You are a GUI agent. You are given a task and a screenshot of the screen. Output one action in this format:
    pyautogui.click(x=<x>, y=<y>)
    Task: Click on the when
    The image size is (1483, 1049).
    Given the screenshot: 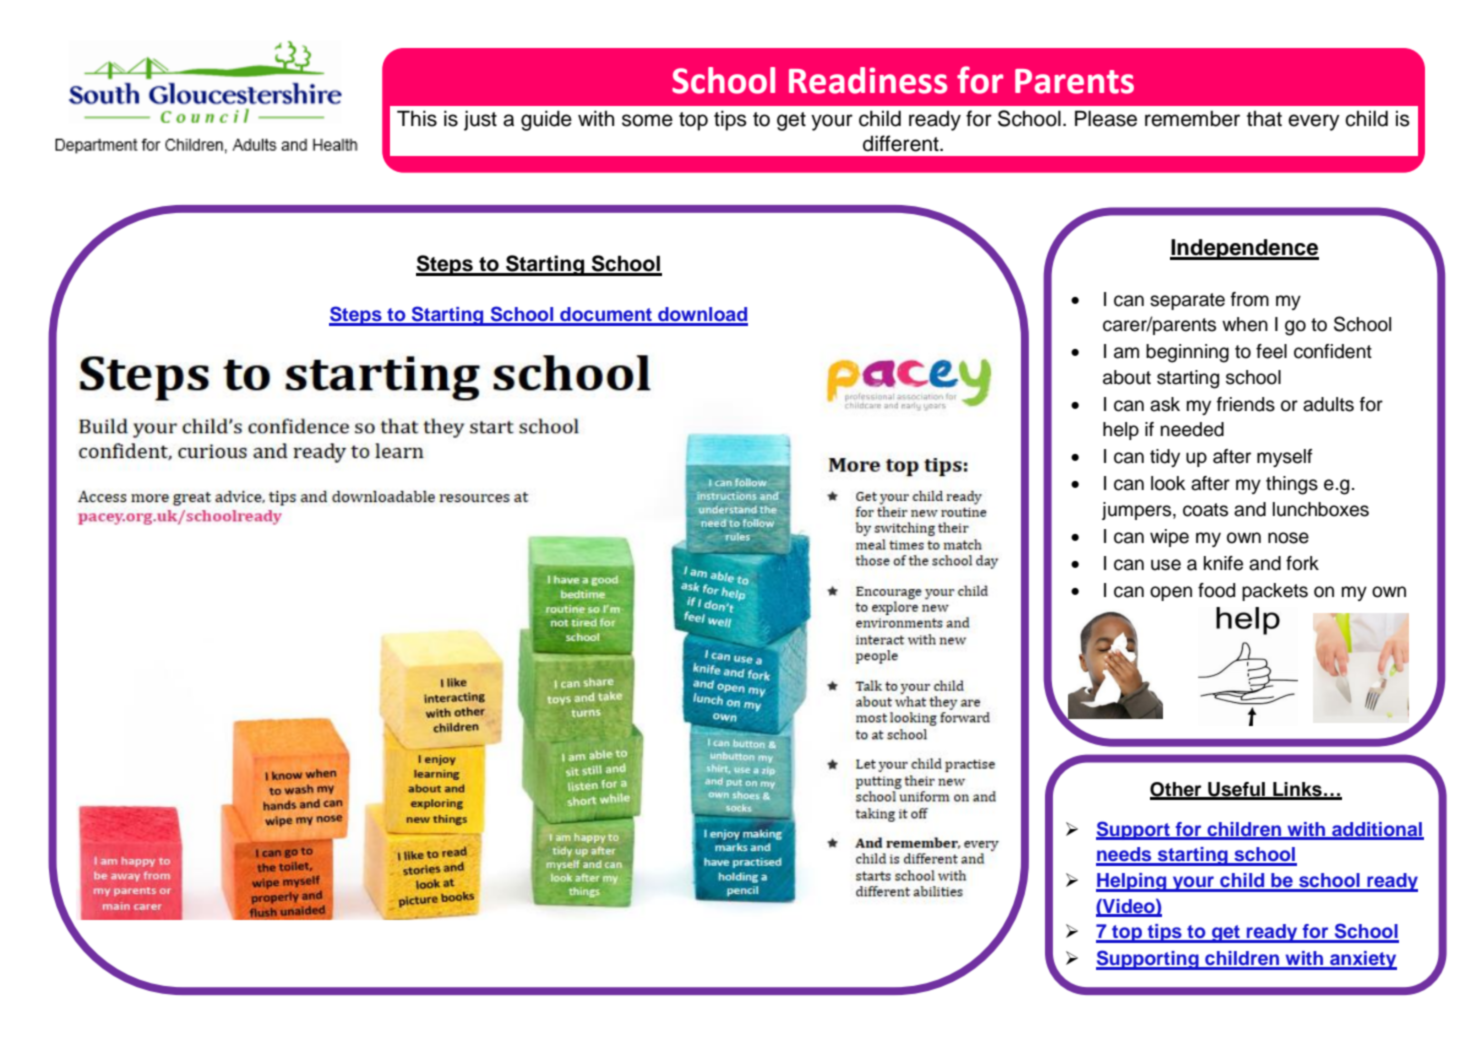 What is the action you would take?
    pyautogui.click(x=1245, y=324)
